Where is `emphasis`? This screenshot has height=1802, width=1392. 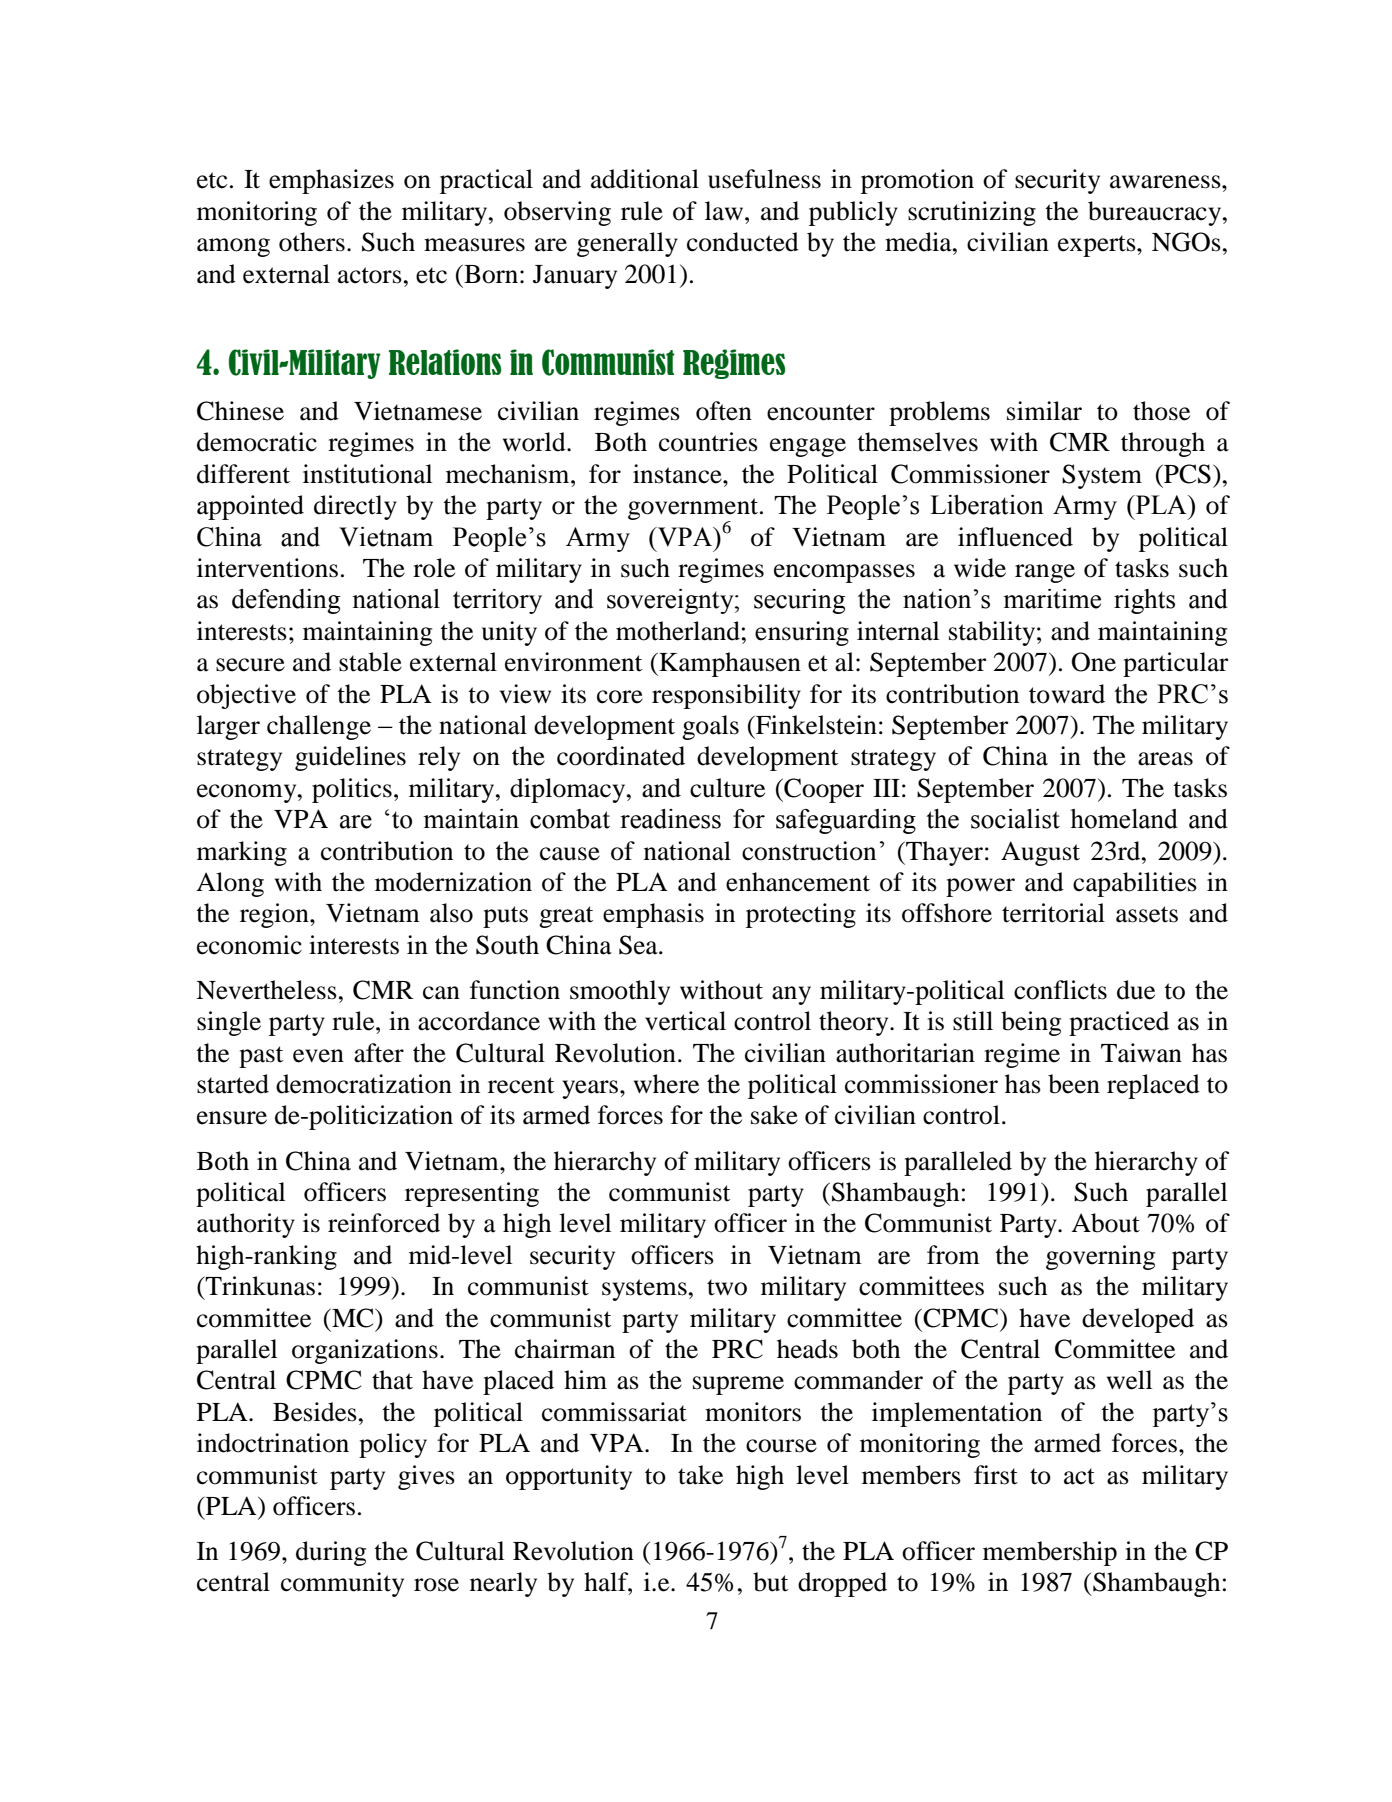
emphasis is located at coordinates (653, 915).
